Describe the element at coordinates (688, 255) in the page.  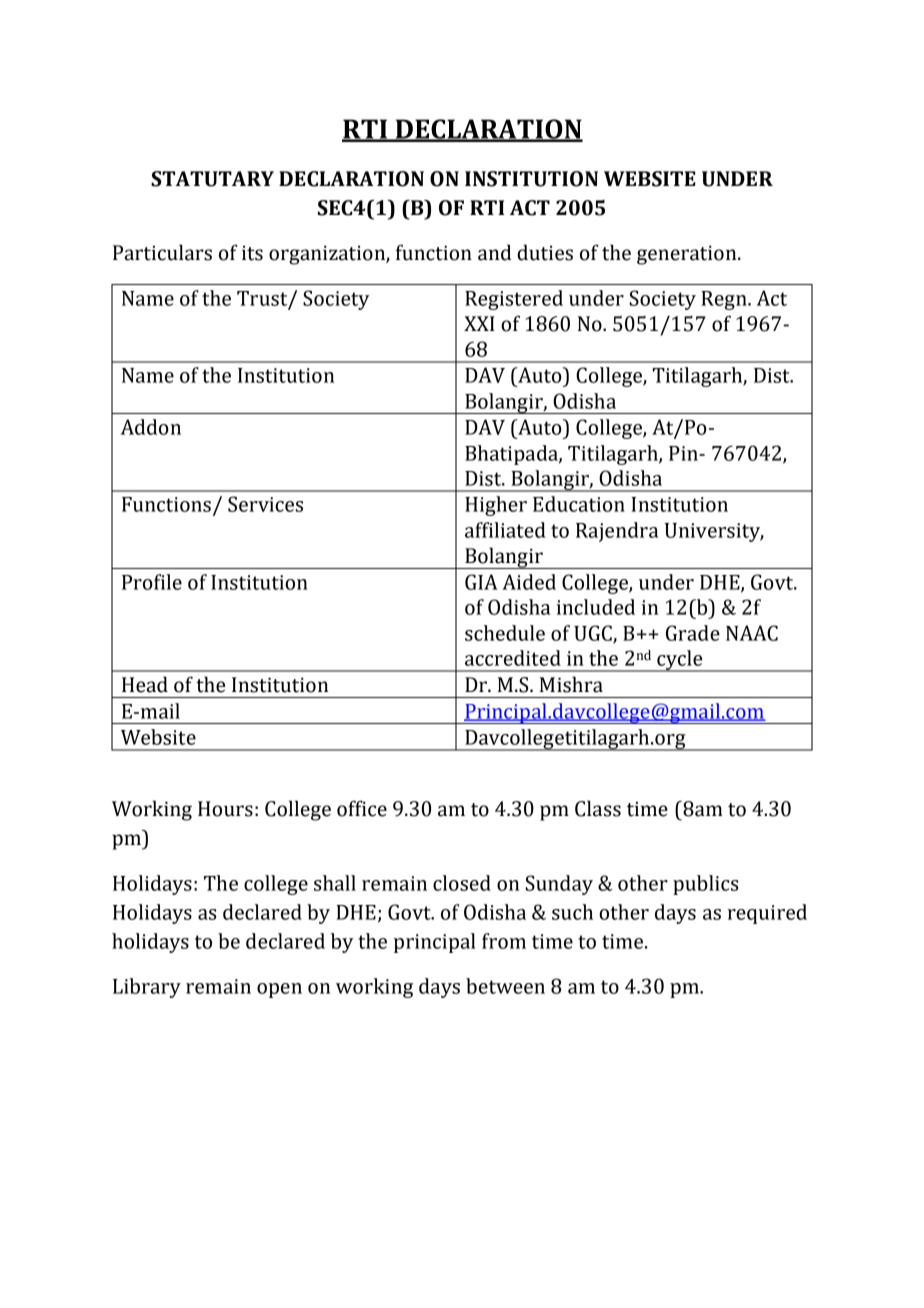
I see `generation` at that location.
